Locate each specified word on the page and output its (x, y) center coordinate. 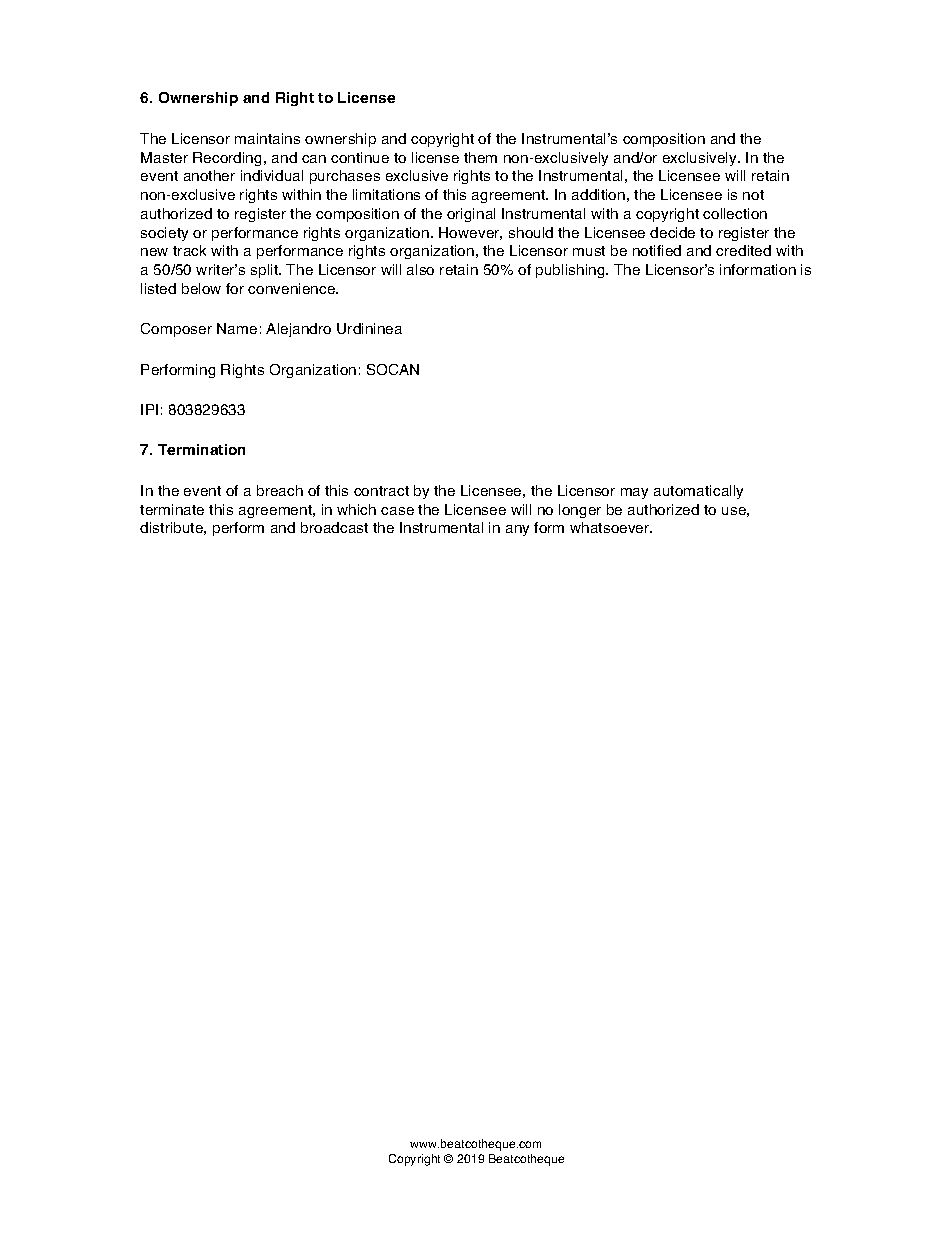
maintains (267, 138)
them (480, 157)
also (420, 269)
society (164, 234)
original (471, 215)
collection (735, 213)
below (201, 288)
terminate (172, 509)
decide (672, 232)
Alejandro (298, 330)
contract (381, 491)
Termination (201, 449)
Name (237, 328)
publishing (571, 271)
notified (657, 250)
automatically (698, 492)
